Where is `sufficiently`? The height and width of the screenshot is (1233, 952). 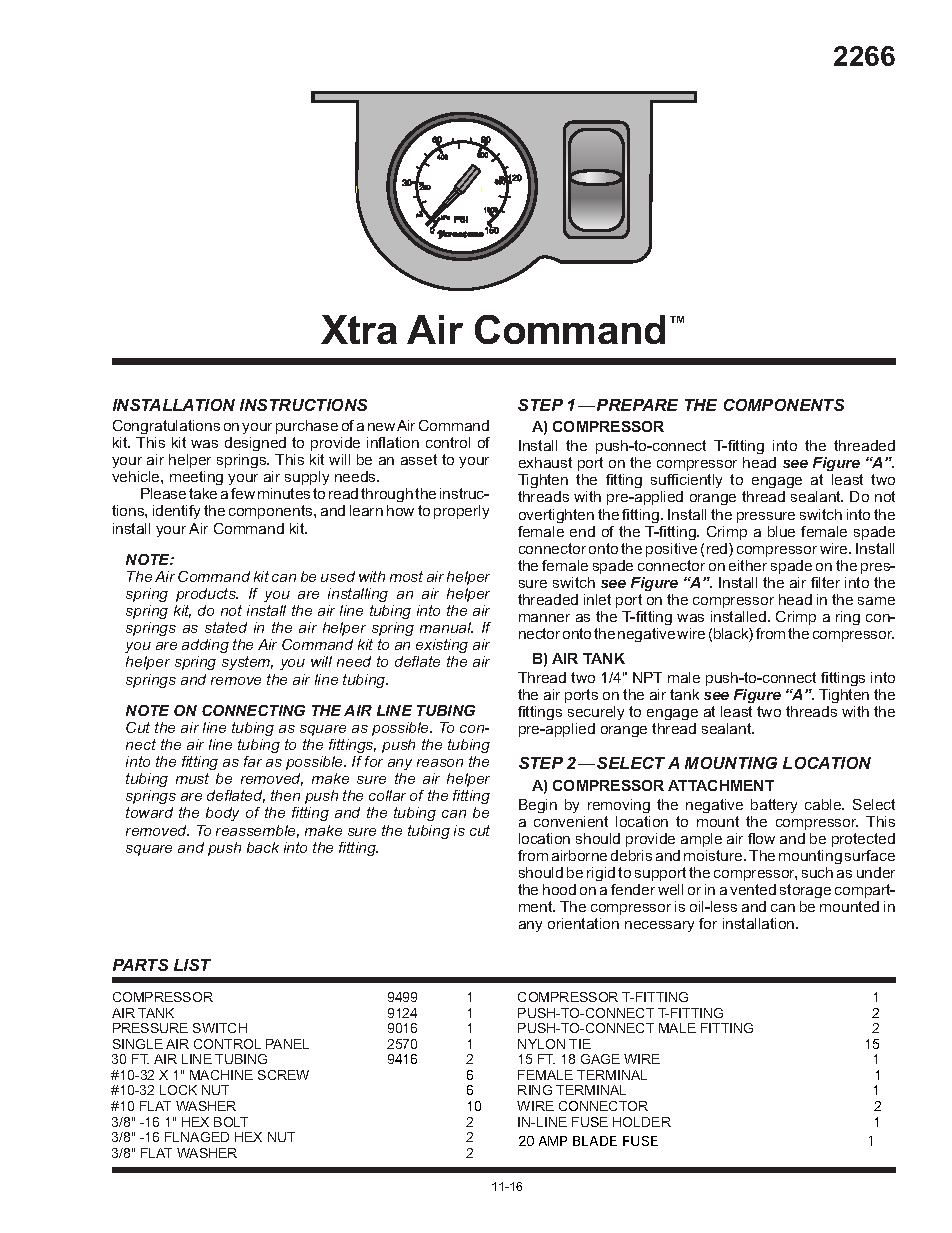 sufficiently is located at coordinates (686, 483).
